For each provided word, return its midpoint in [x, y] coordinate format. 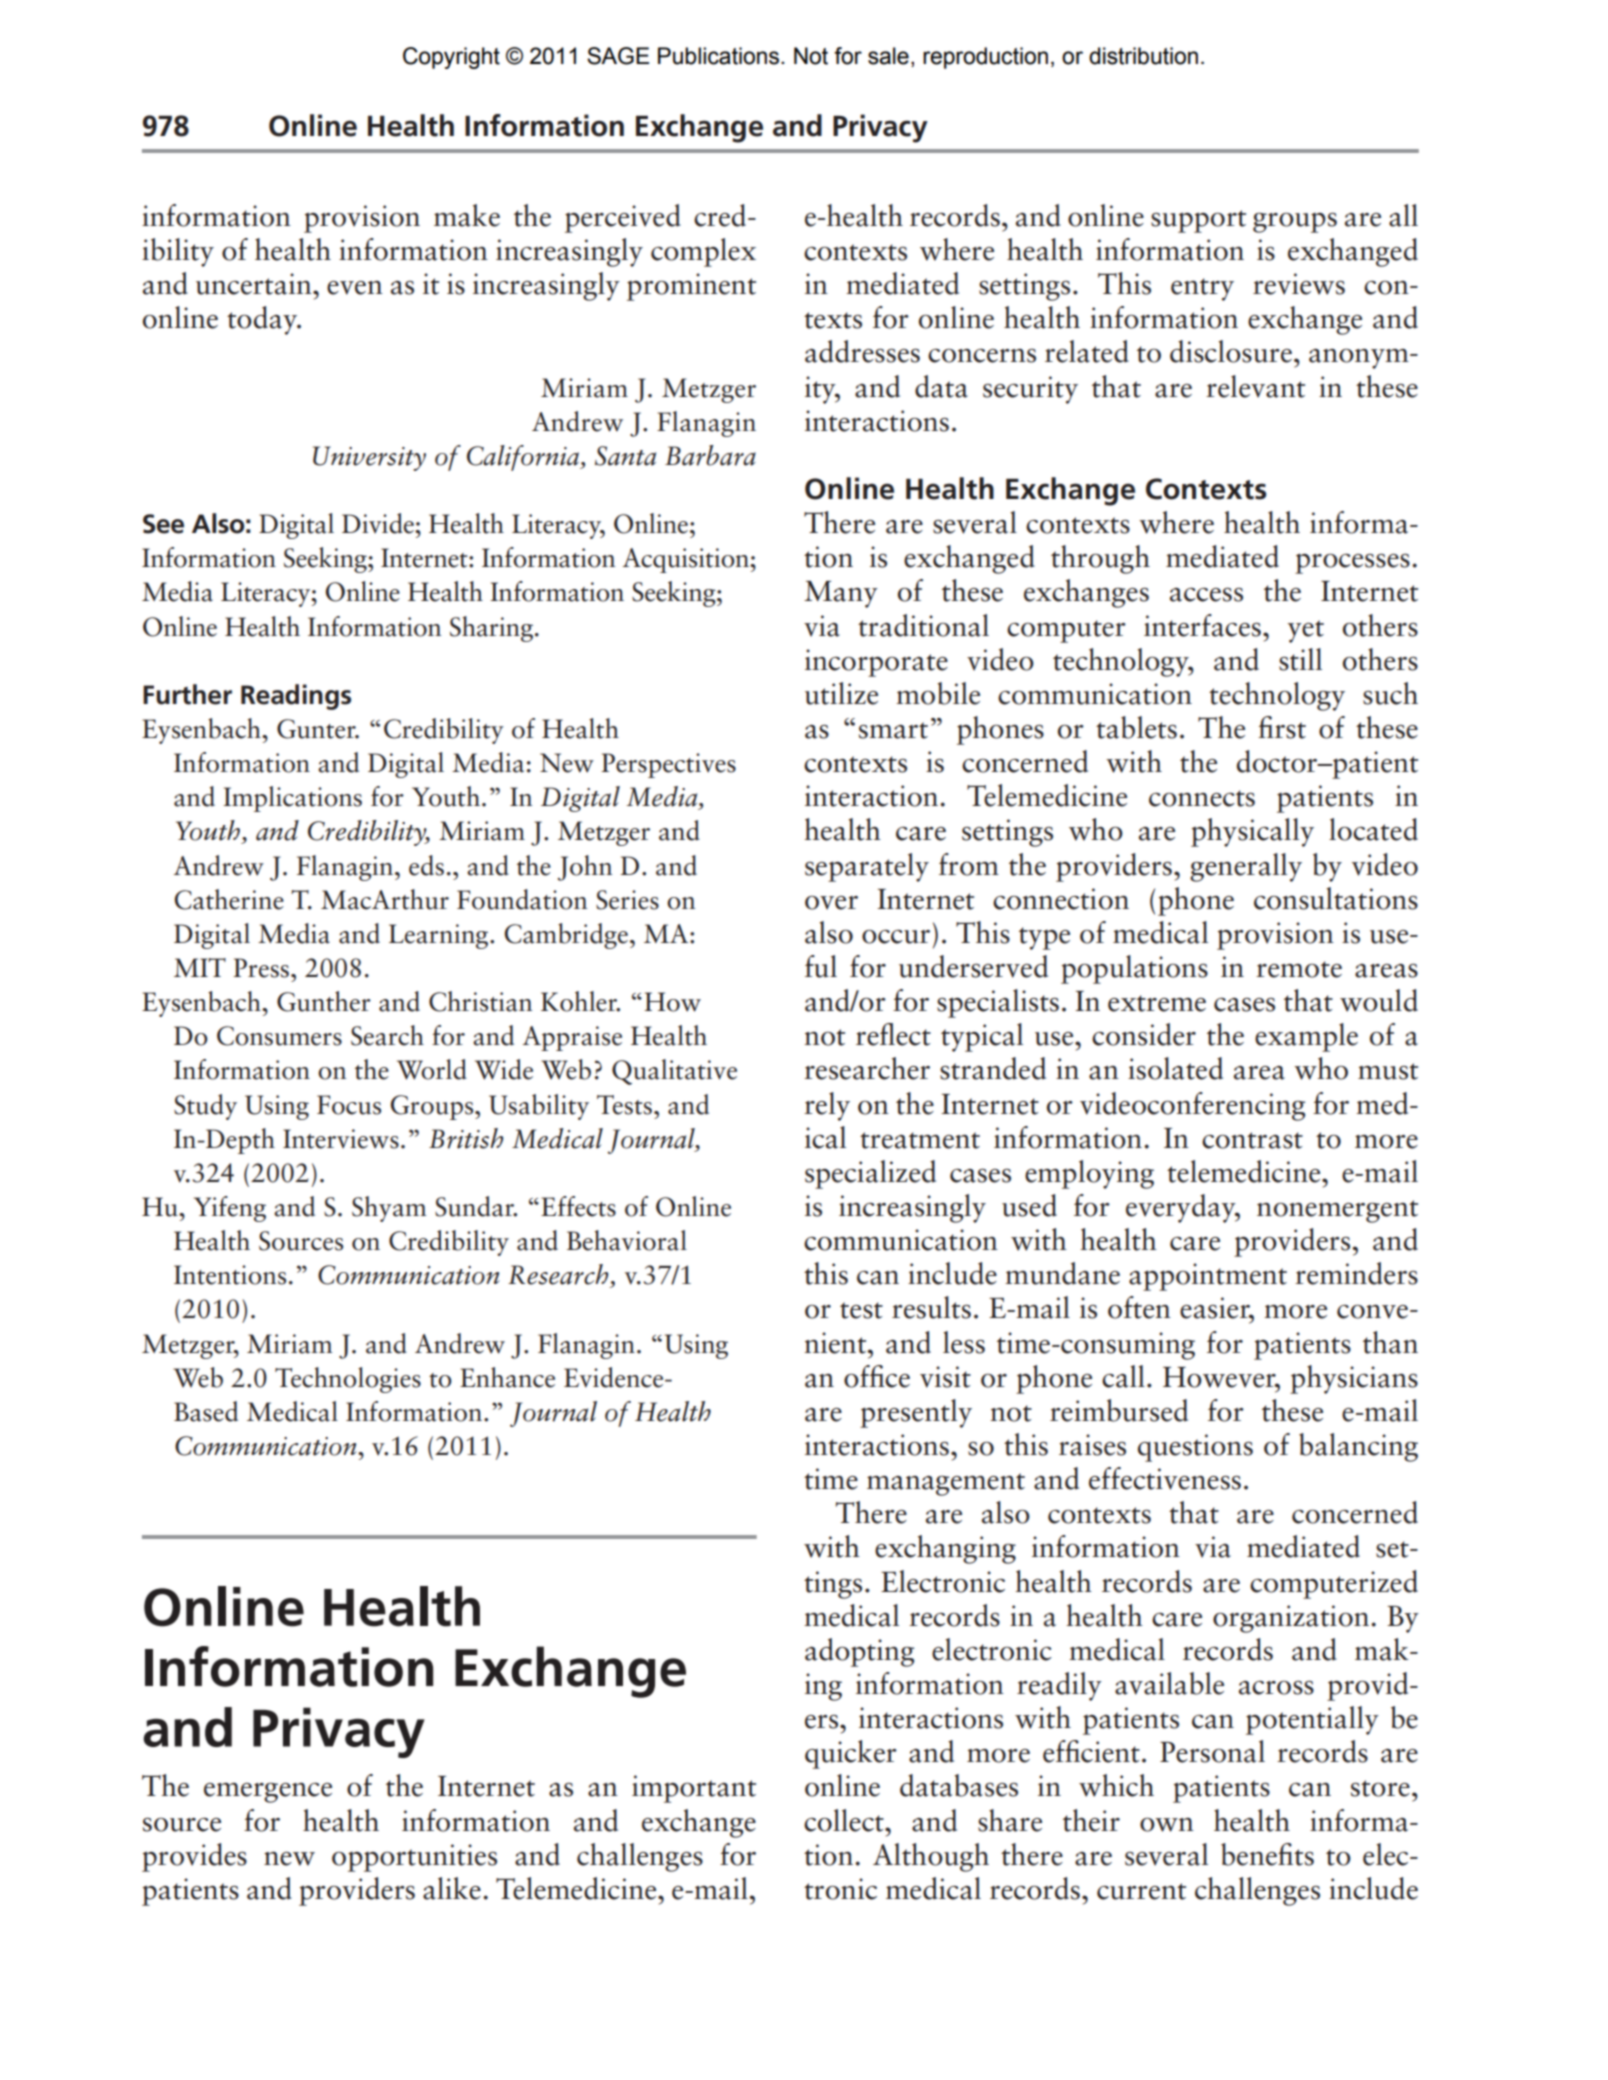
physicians [1354, 1379]
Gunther [324, 1001]
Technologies [348, 1380]
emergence [268, 1793]
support [1198, 221]
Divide [379, 523]
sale [888, 56]
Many [841, 594]
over [831, 903]
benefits [1267, 1854]
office [877, 1376]
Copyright [451, 58]
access [1206, 595]
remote [1299, 969]
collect [845, 1820]
